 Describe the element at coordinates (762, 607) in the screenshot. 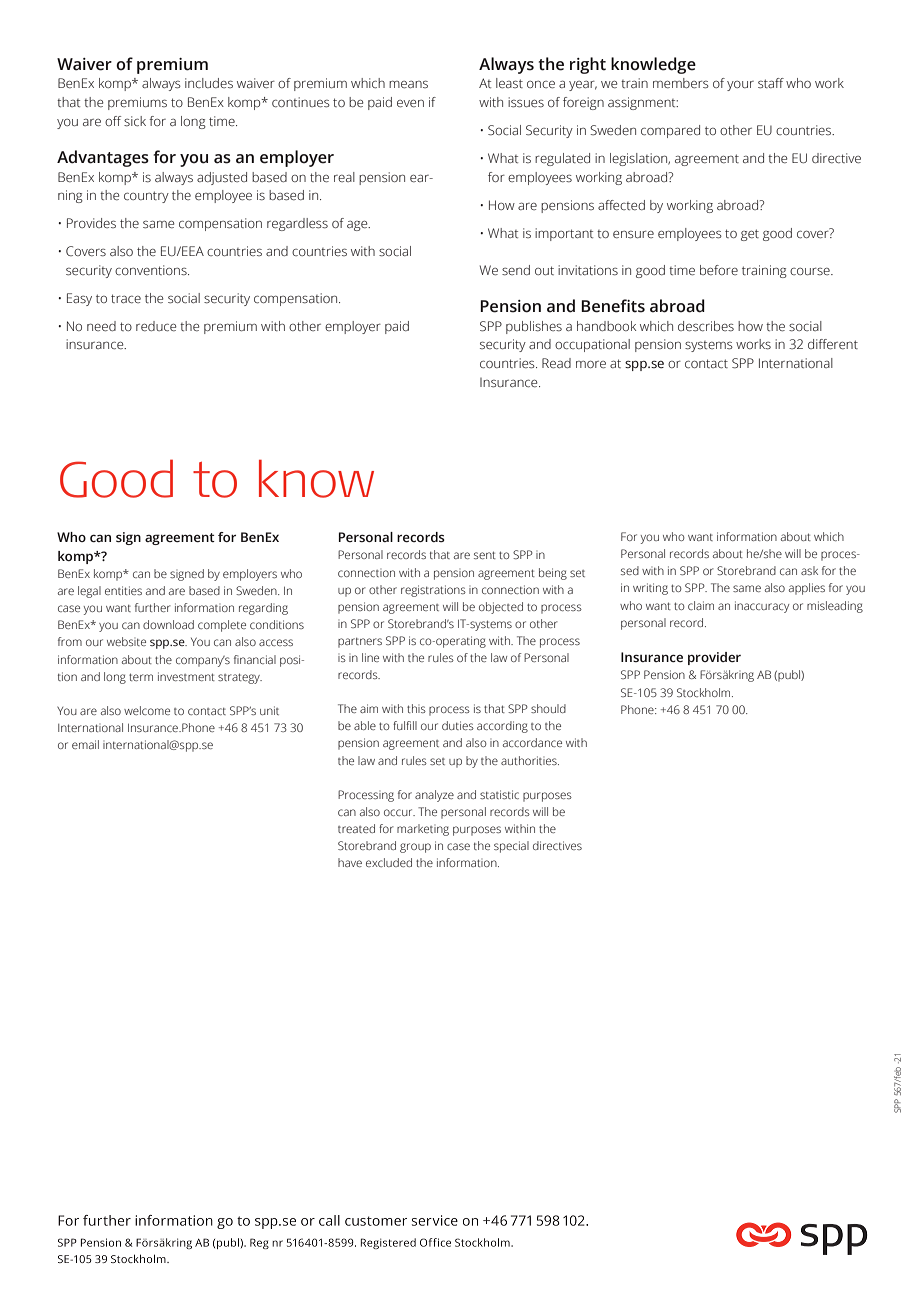

I see `inaccuracy` at that location.
